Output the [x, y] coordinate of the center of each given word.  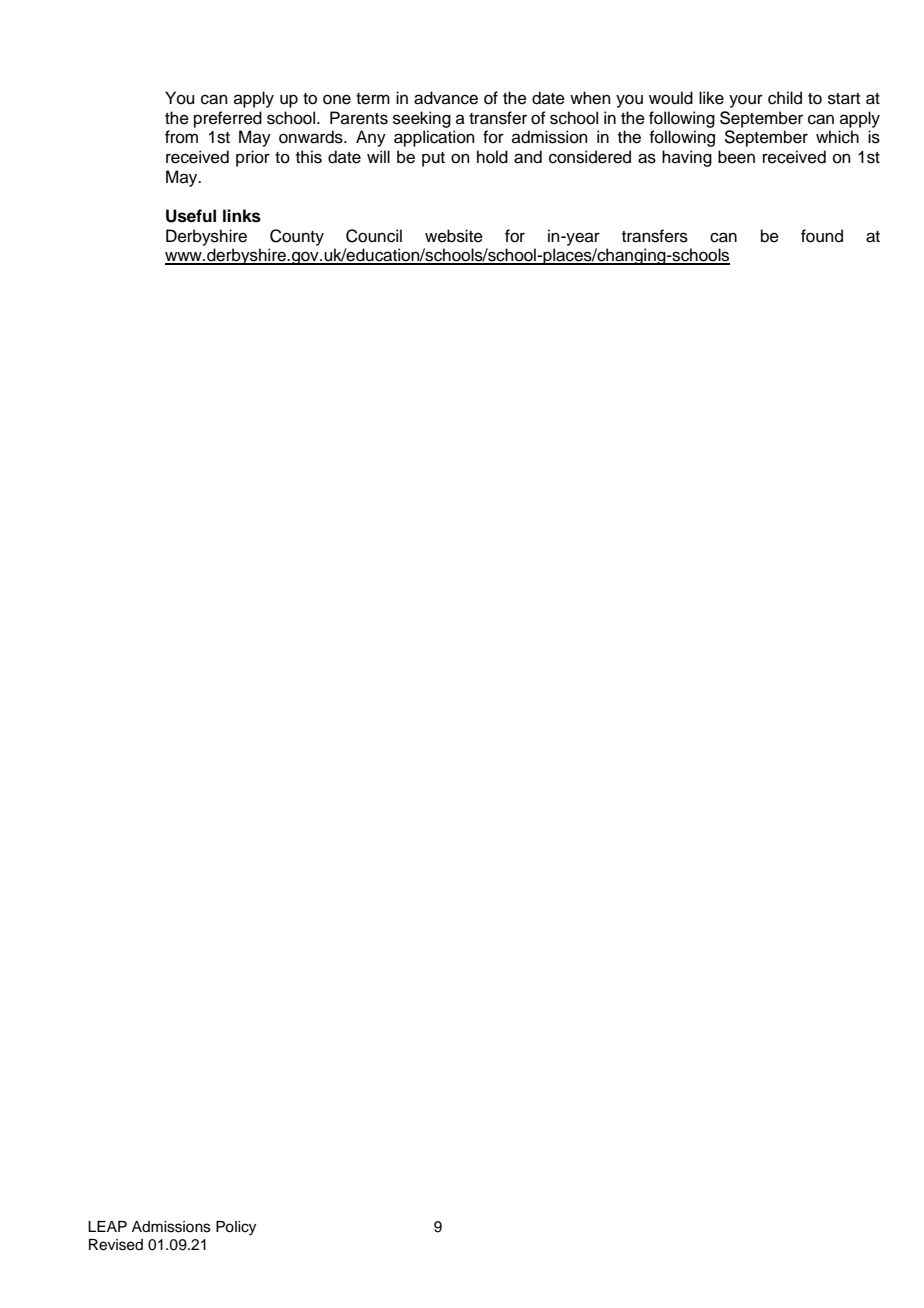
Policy [236, 1228]
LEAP [107, 1226]
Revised [116, 1245]
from [181, 137]
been [736, 157]
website [454, 236]
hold [492, 157]
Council [374, 236]
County [297, 237]
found [822, 236]
